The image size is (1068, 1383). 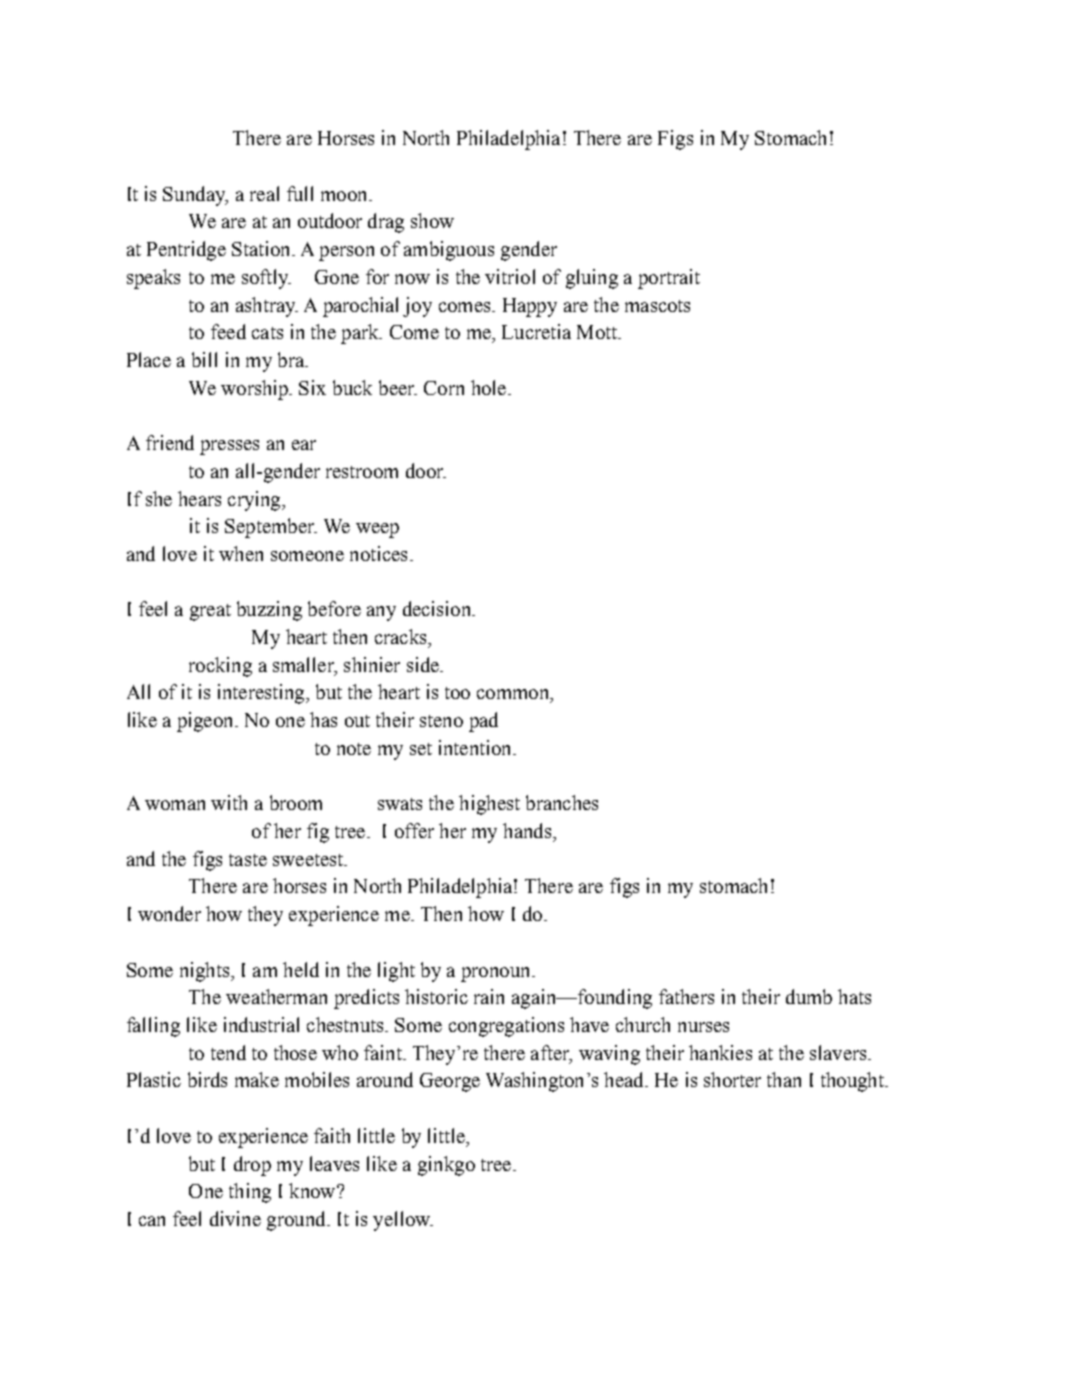 I want to click on hole, so click(x=490, y=387).
